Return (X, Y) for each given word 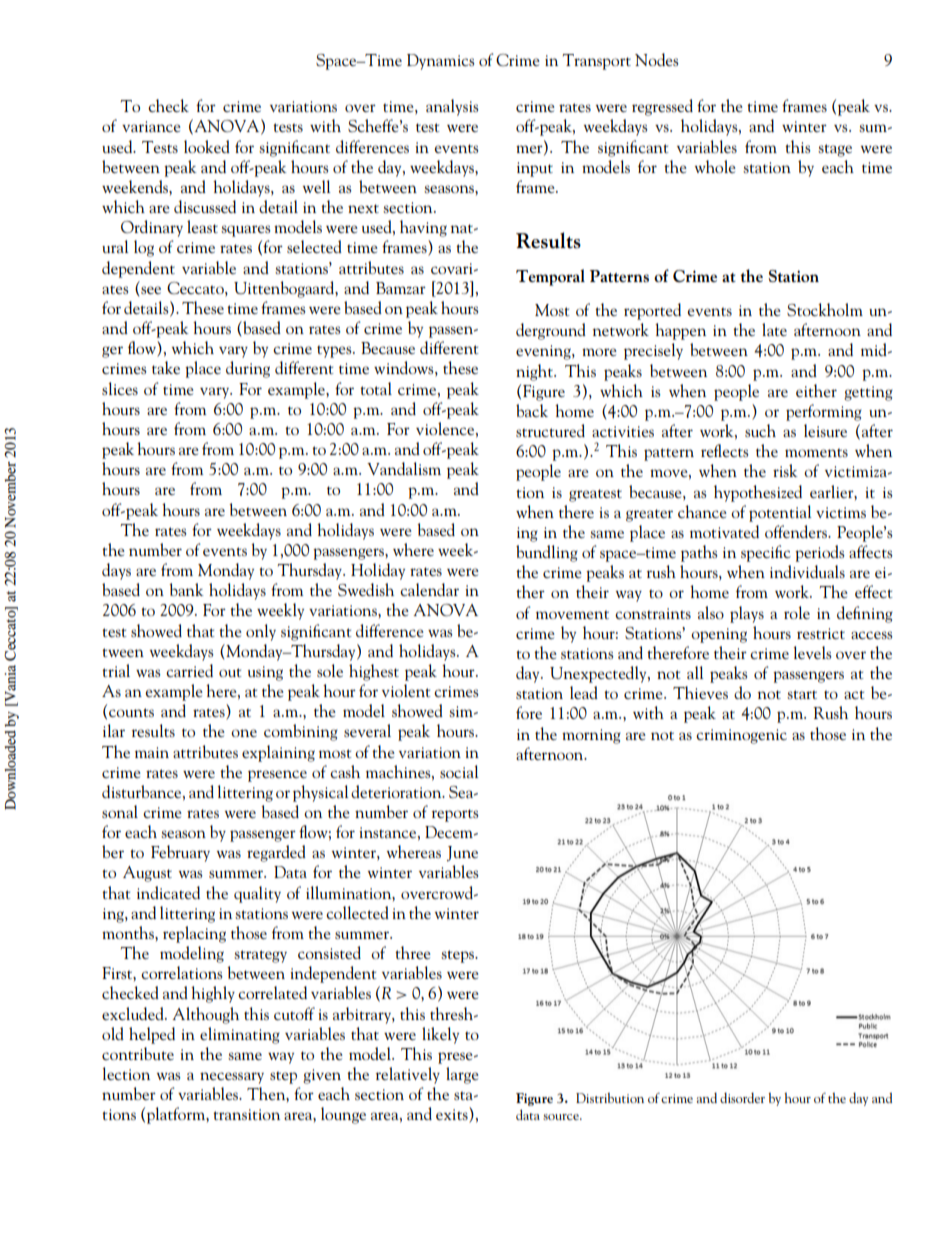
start (802, 694)
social (459, 771)
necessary (232, 1078)
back (532, 410)
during (248, 369)
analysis (452, 107)
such (760, 430)
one (244, 733)
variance (151, 126)
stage (835, 150)
